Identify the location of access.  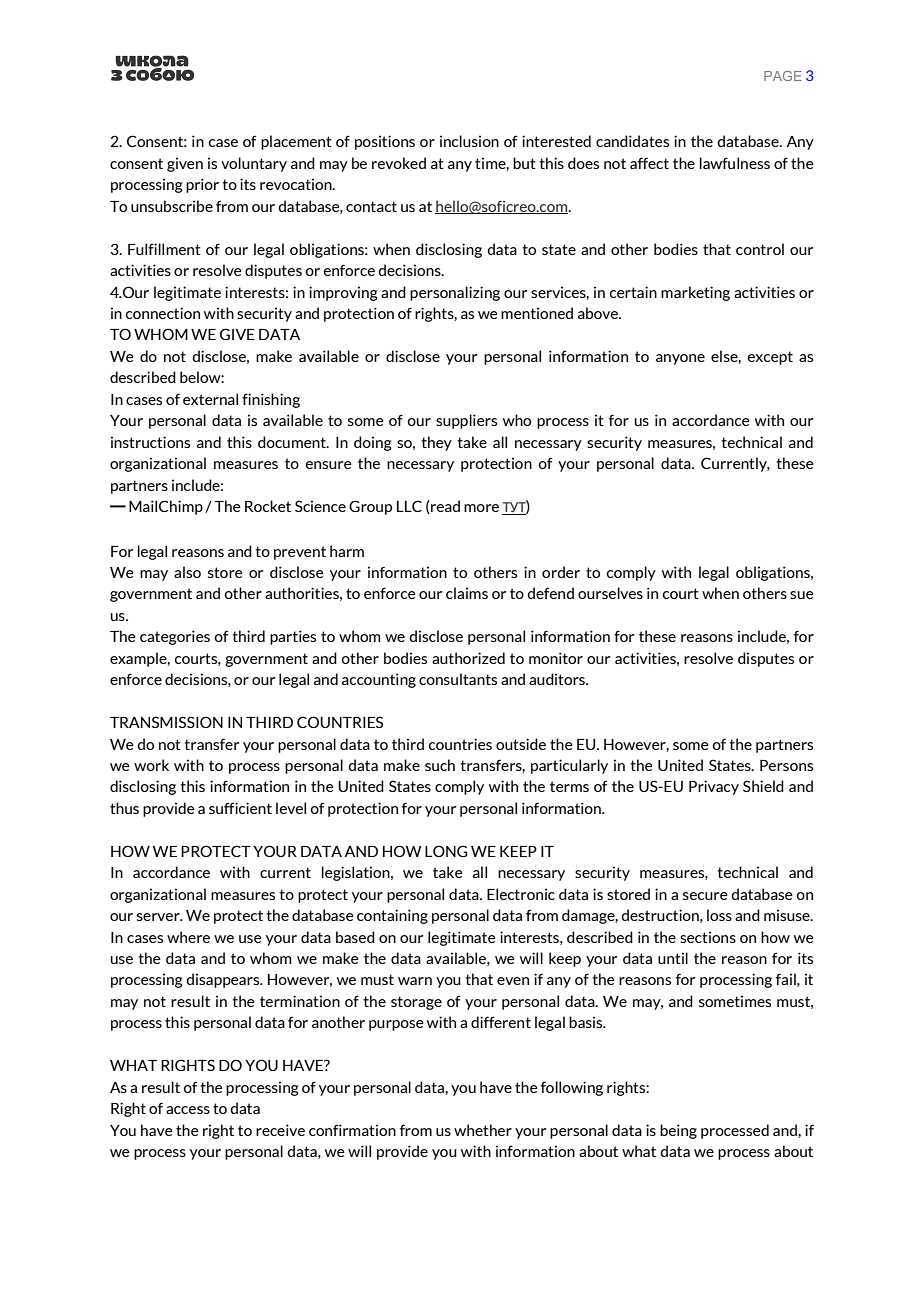
(188, 1110).
